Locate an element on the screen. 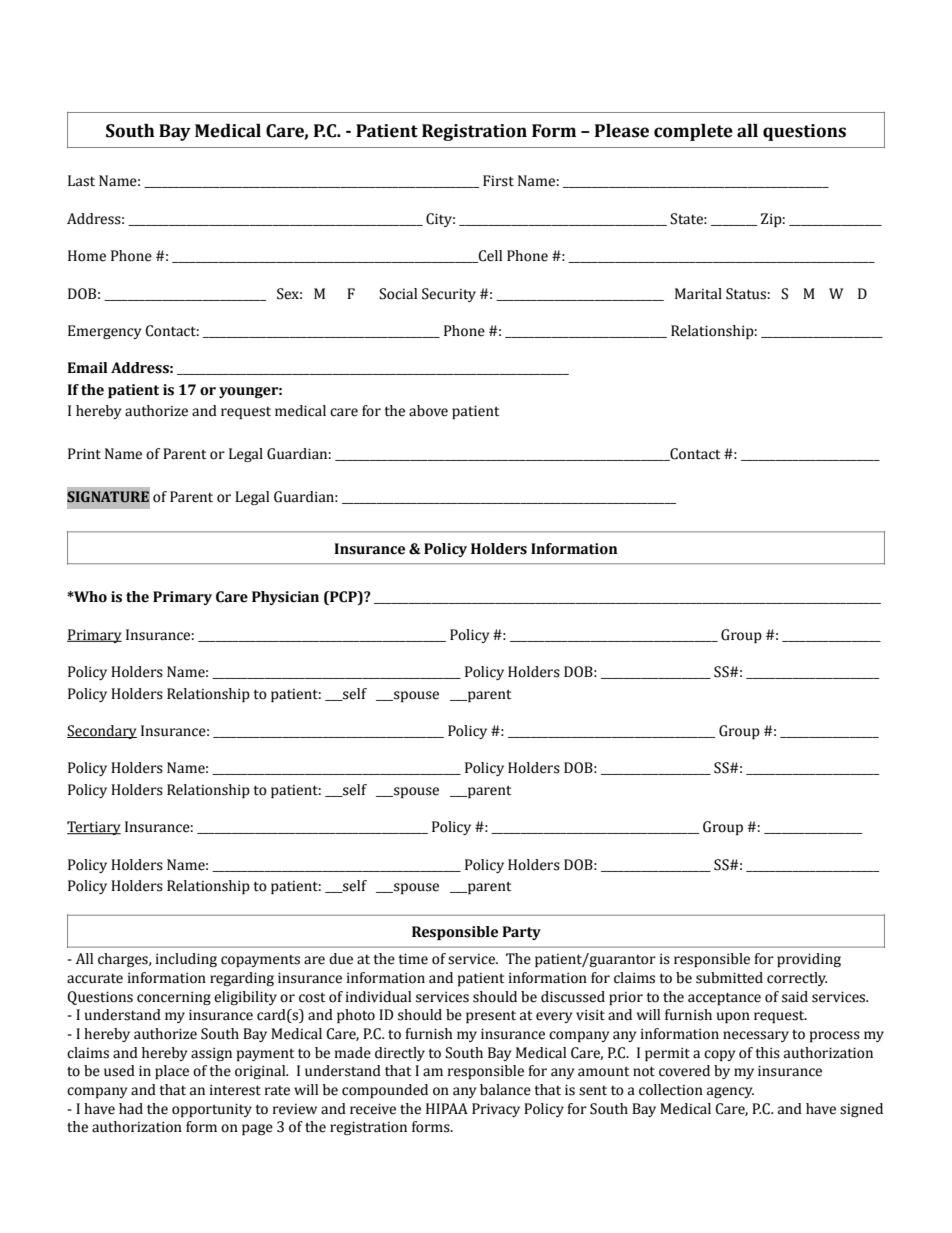 This screenshot has width=952, height=1233. Last is located at coordinates (81, 181).
